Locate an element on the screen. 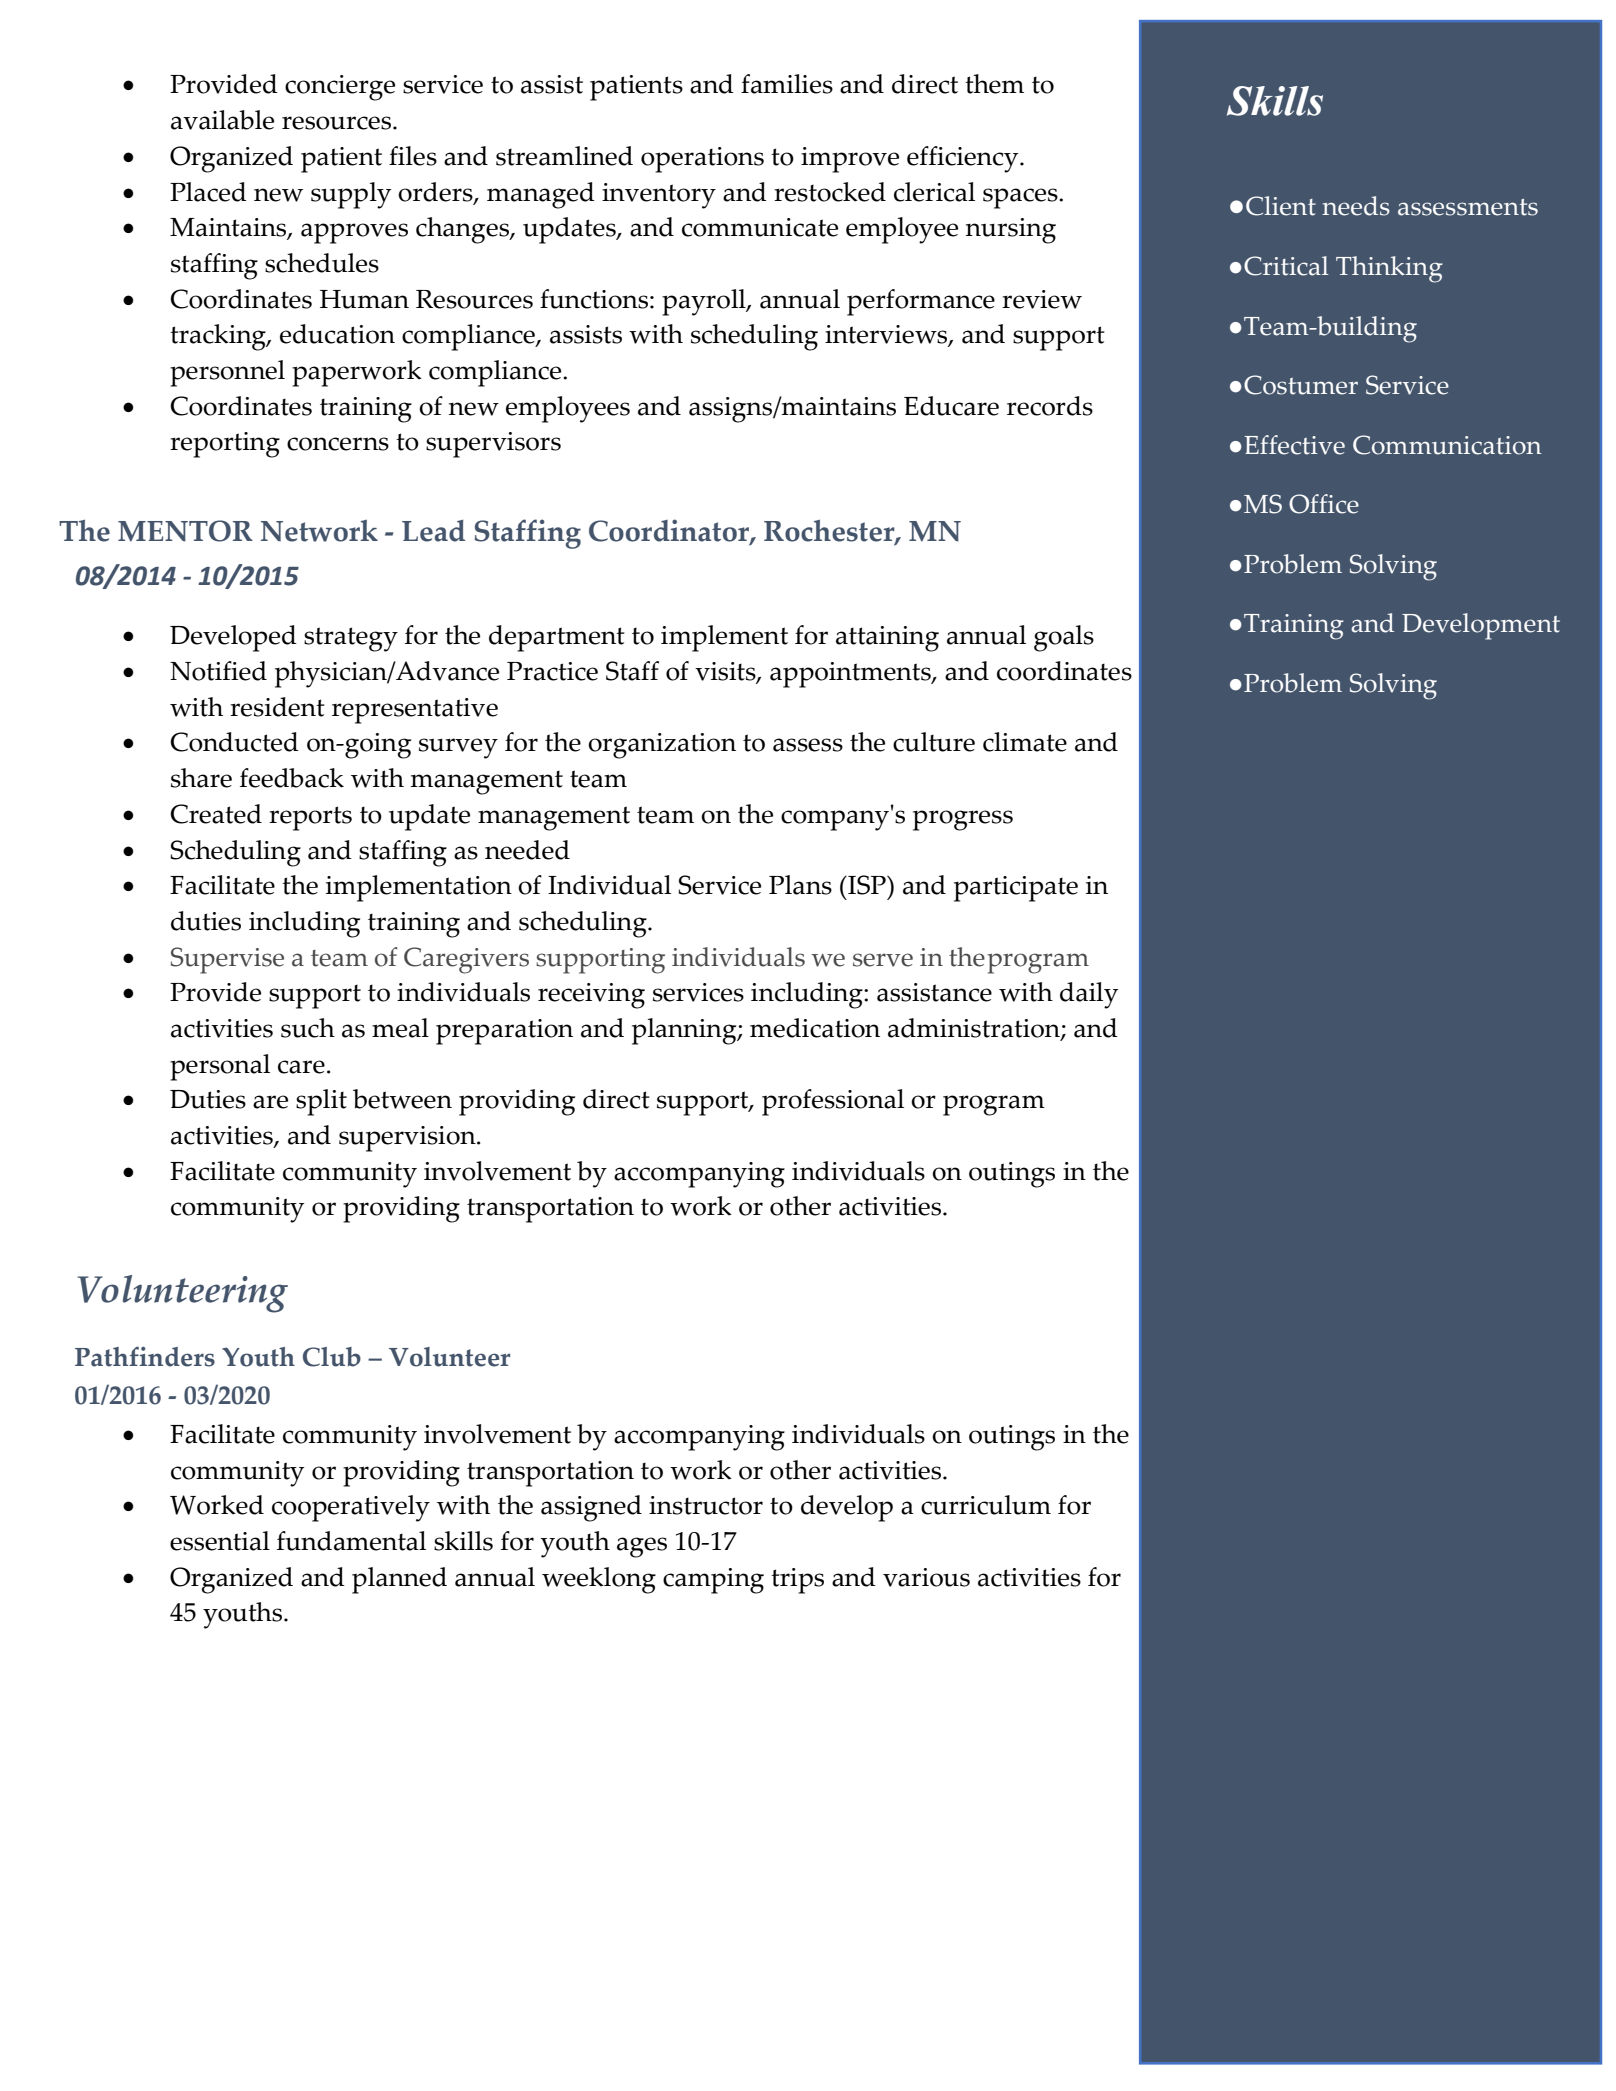 This screenshot has height=2091, width=1616. concierge is located at coordinates (340, 88).
